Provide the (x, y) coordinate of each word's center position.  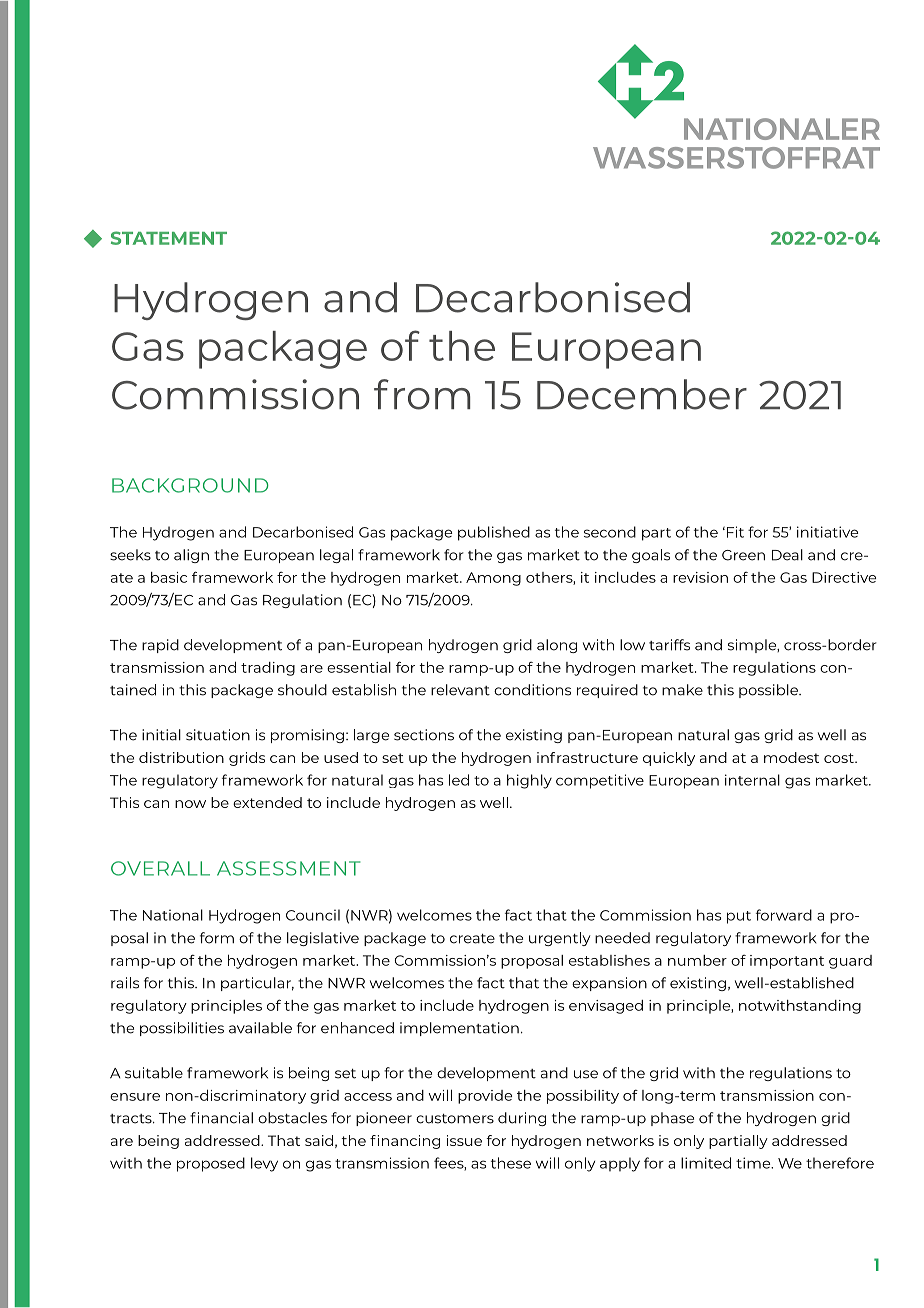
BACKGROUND (190, 485)
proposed (211, 1164)
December (642, 394)
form (217, 938)
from (422, 394)
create (472, 939)
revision (700, 577)
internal (752, 780)
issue (464, 1140)
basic (169, 577)
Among (493, 579)
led (459, 780)
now (190, 804)
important (787, 962)
